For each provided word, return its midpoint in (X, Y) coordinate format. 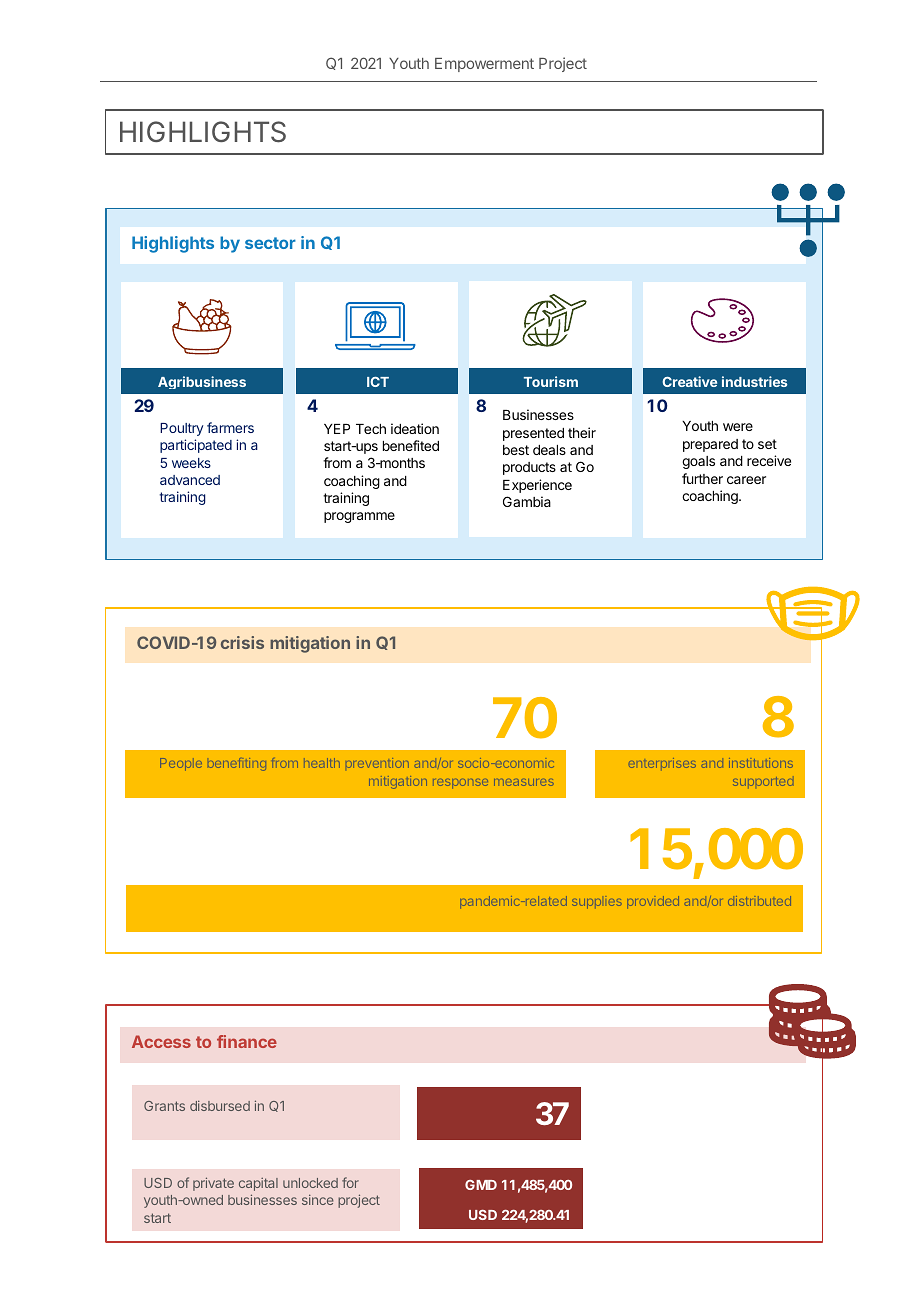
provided (653, 902)
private (213, 1184)
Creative (689, 381)
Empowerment (484, 65)
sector (270, 243)
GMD (481, 1185)
